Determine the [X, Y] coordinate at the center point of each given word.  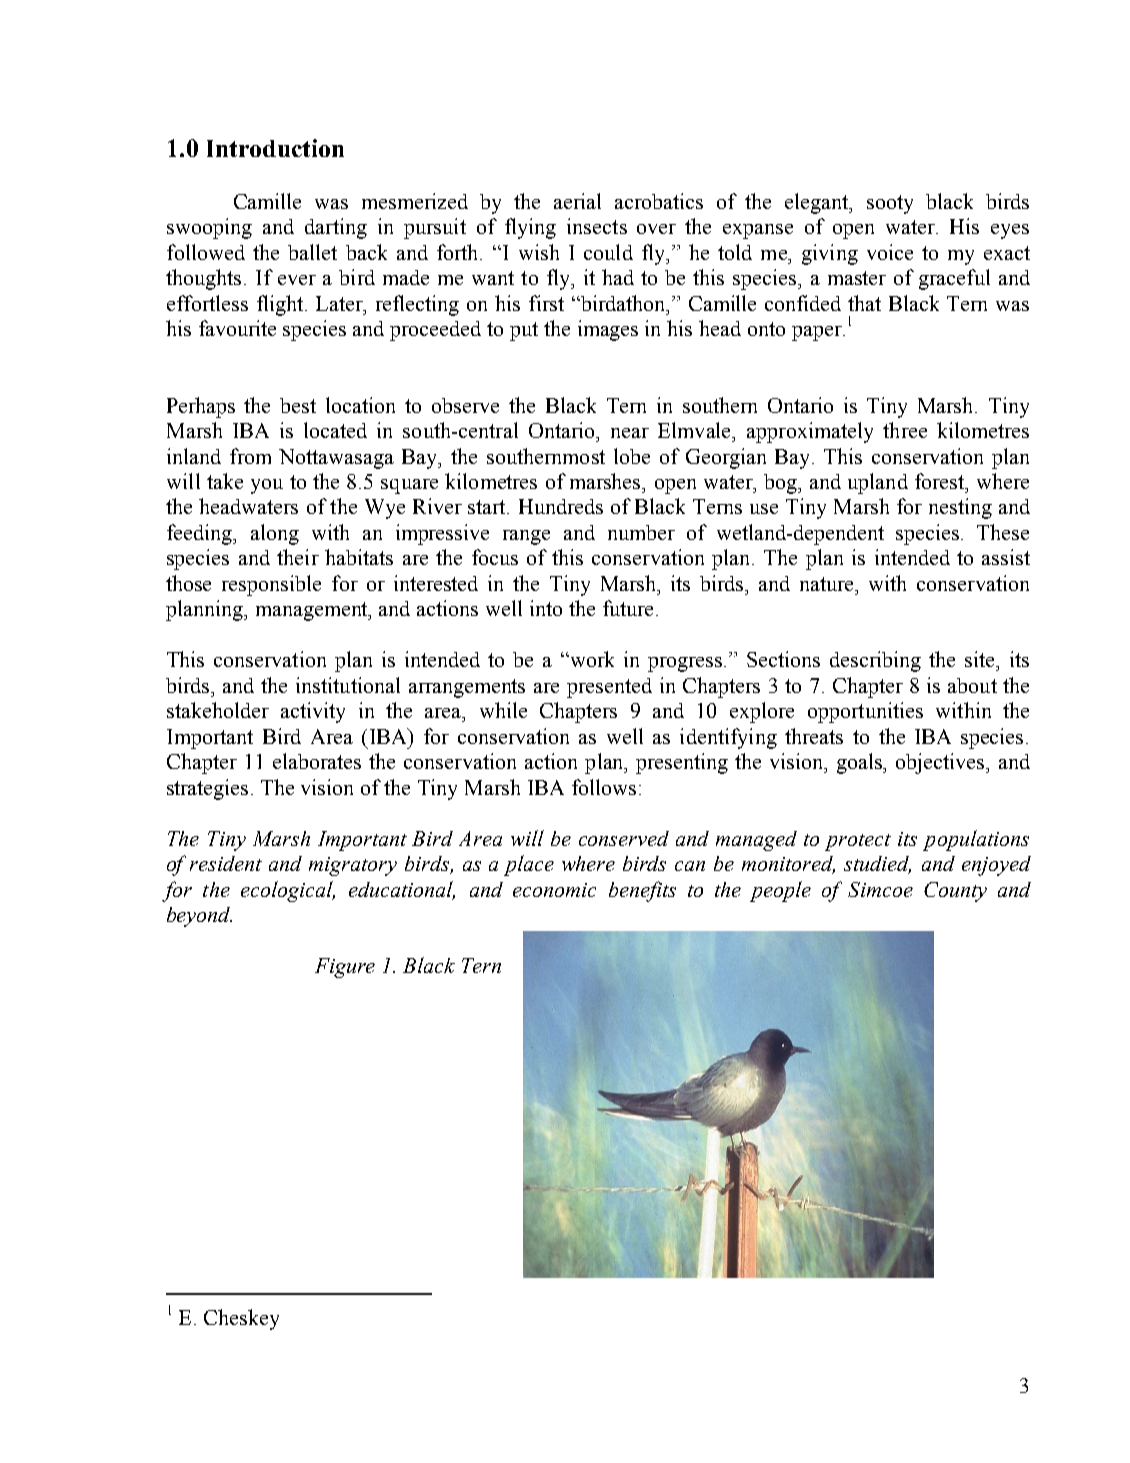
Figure [345, 968]
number [641, 532]
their [298, 557]
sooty [890, 204]
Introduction [275, 148]
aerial [577, 201]
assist [1006, 557]
